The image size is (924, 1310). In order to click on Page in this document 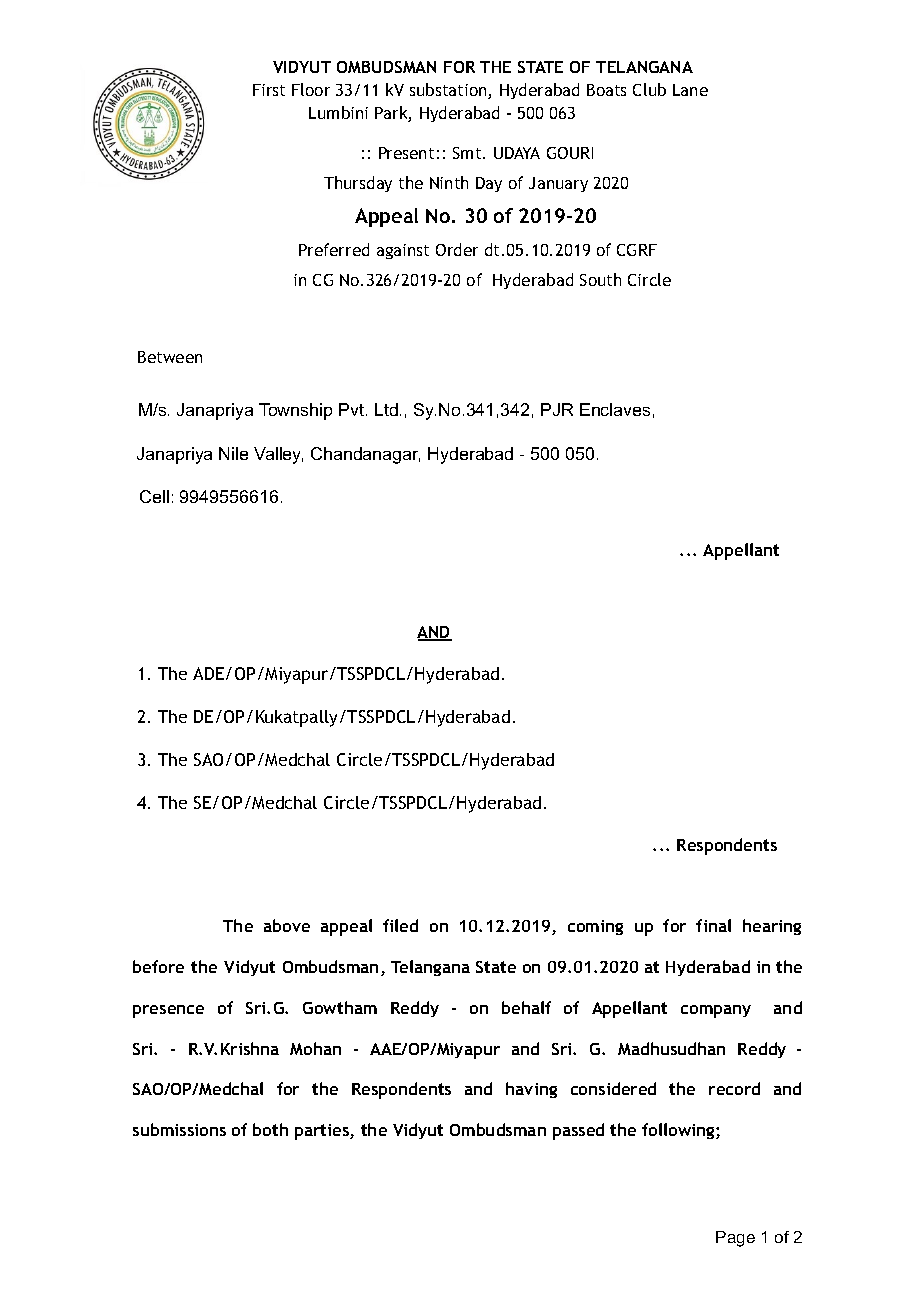, I will do `click(735, 1239)`.
